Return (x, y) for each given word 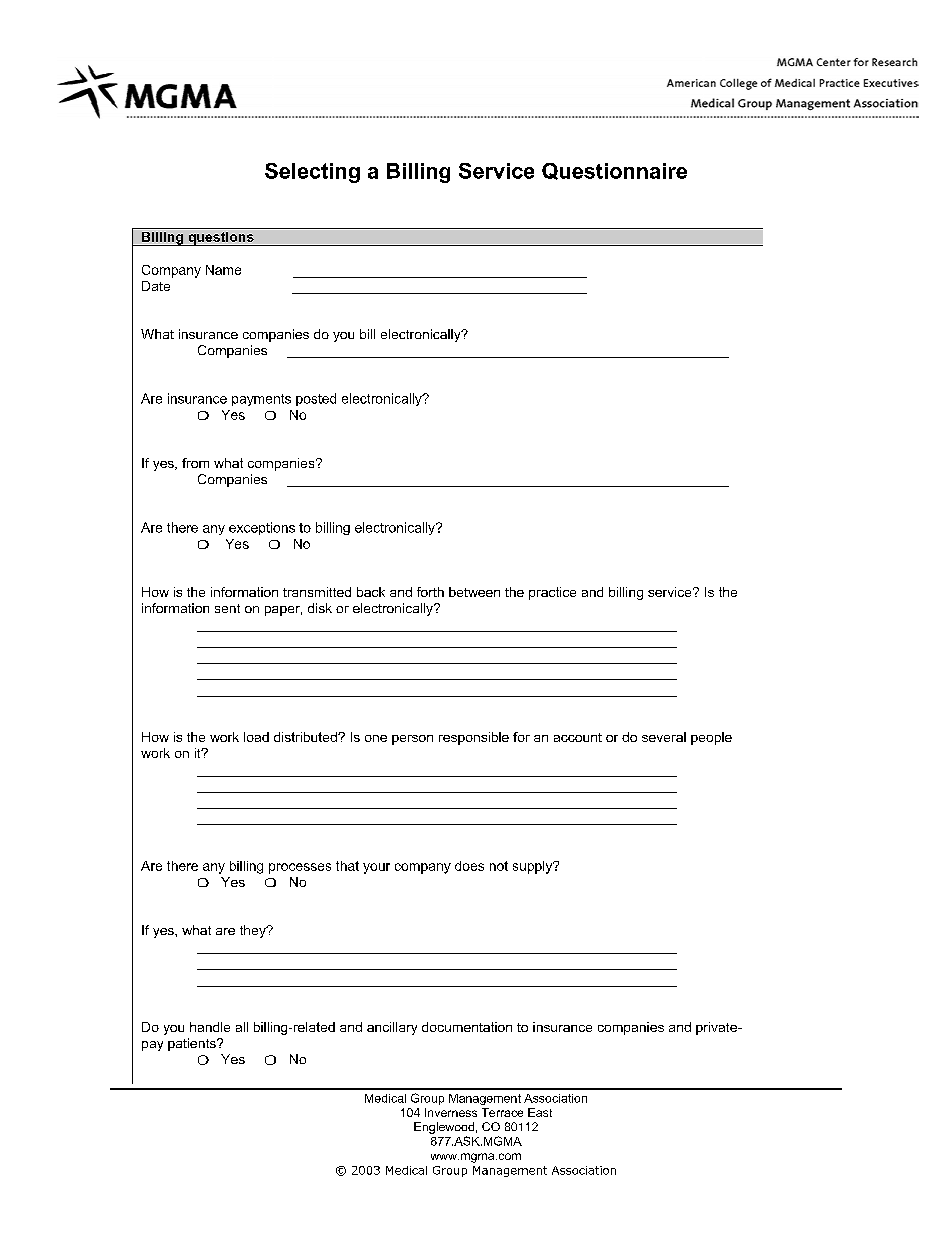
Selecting (312, 173)
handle (210, 1027)
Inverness (451, 1112)
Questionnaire (614, 171)
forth (430, 592)
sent (227, 608)
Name (223, 270)
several (664, 737)
